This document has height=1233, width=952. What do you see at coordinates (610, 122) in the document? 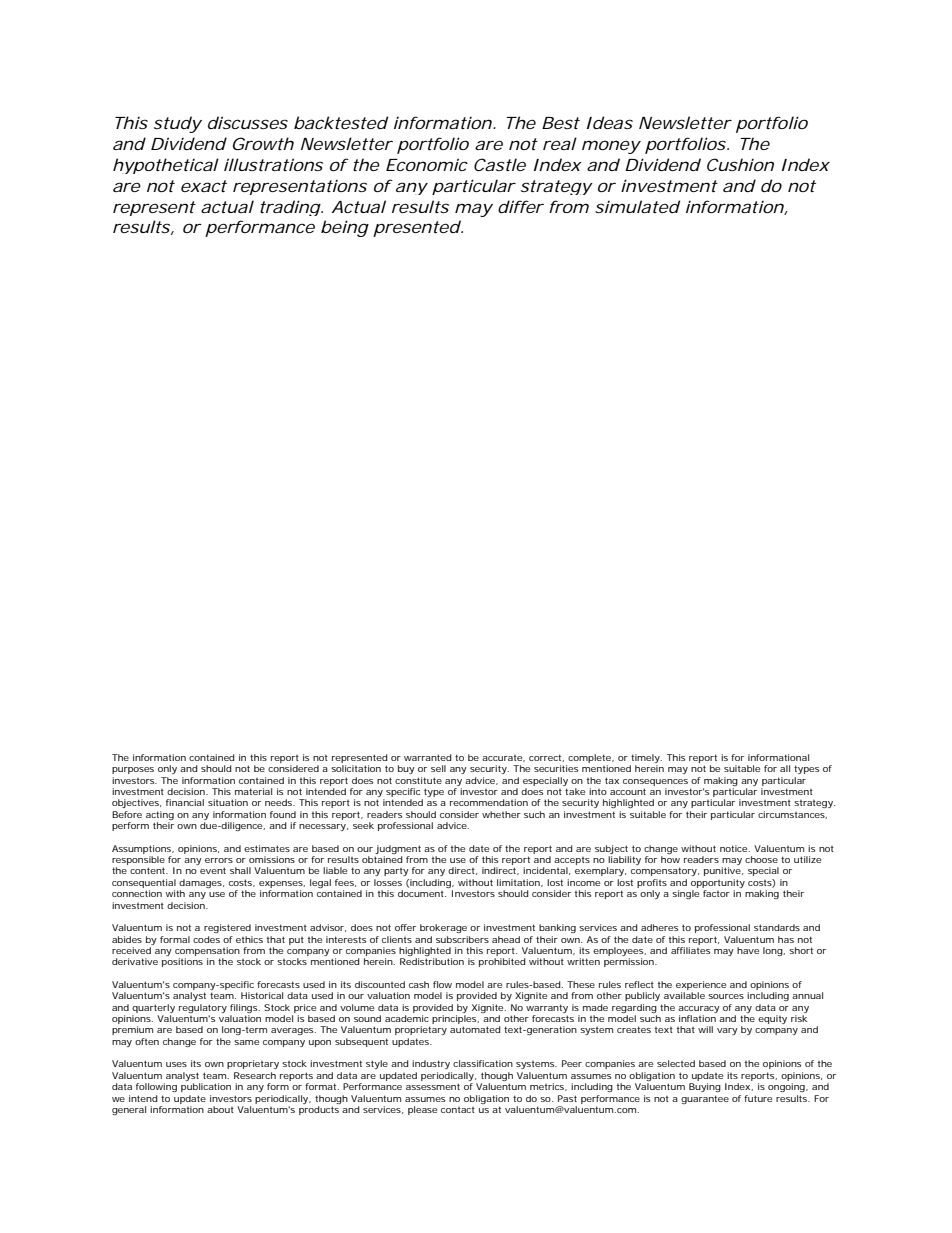
I see `Ideas` at bounding box center [610, 122].
